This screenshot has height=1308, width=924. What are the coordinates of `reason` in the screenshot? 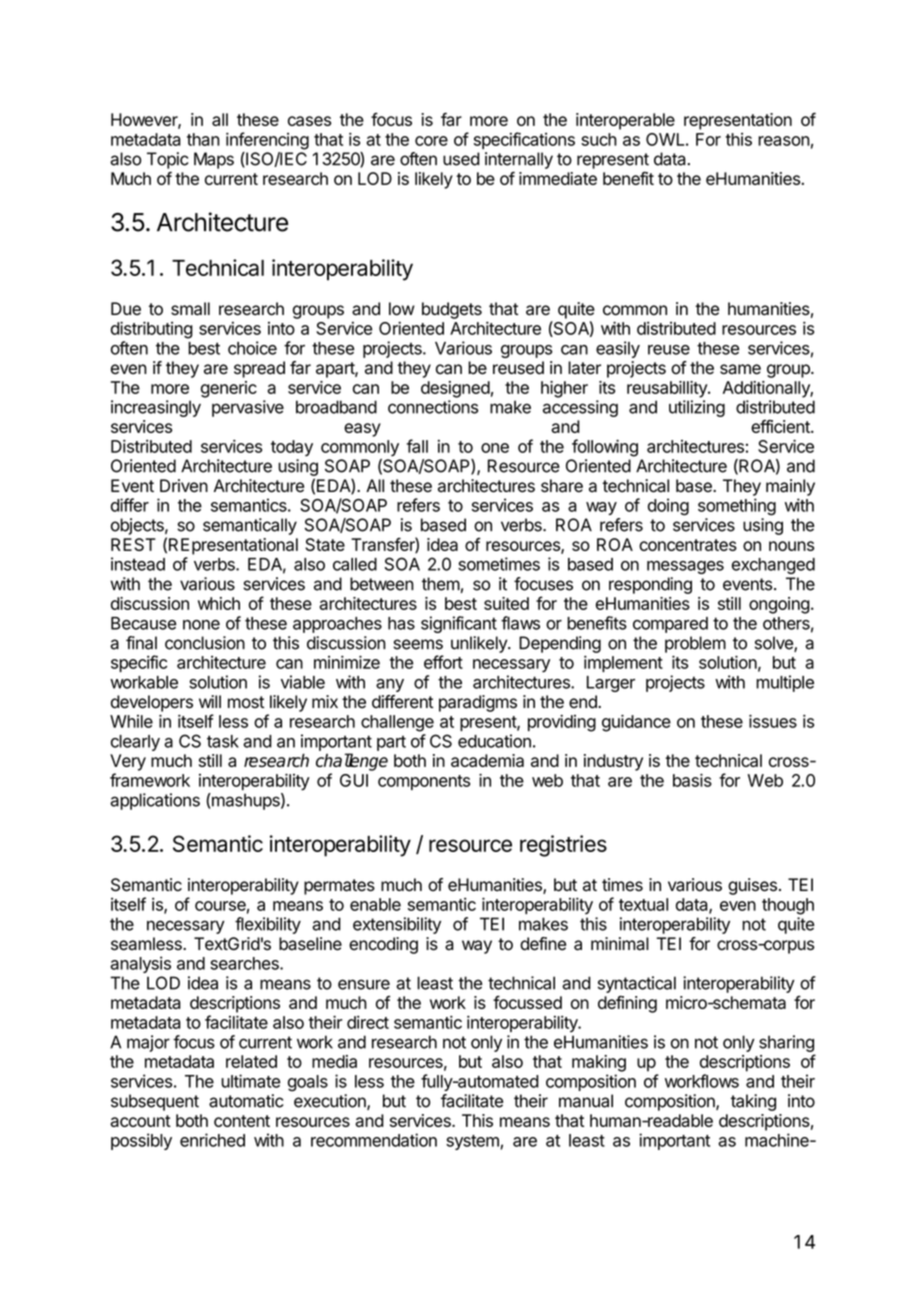 It's located at (784, 141).
